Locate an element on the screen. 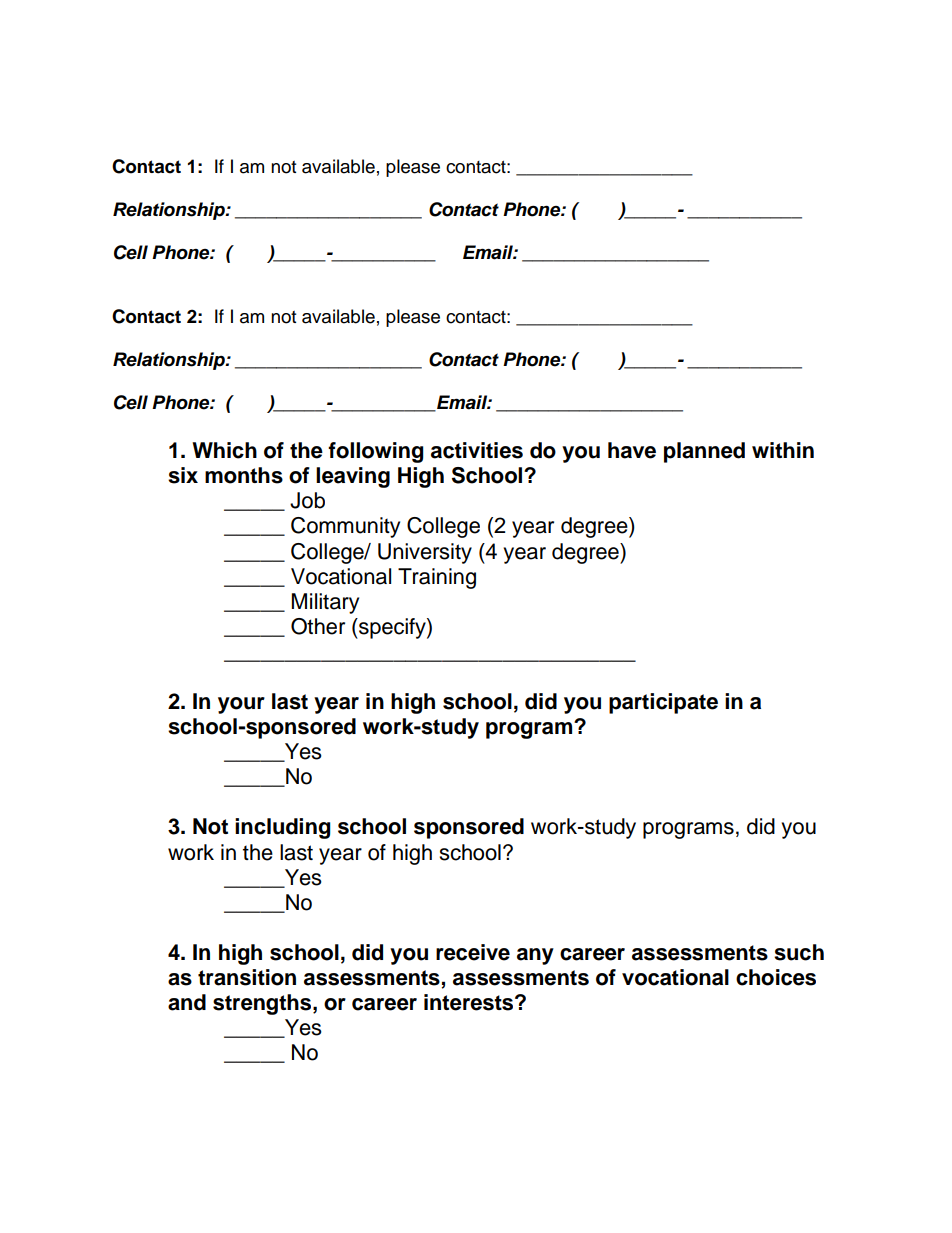 The width and height of the screenshot is (952, 1233). months is located at coordinates (244, 475).
